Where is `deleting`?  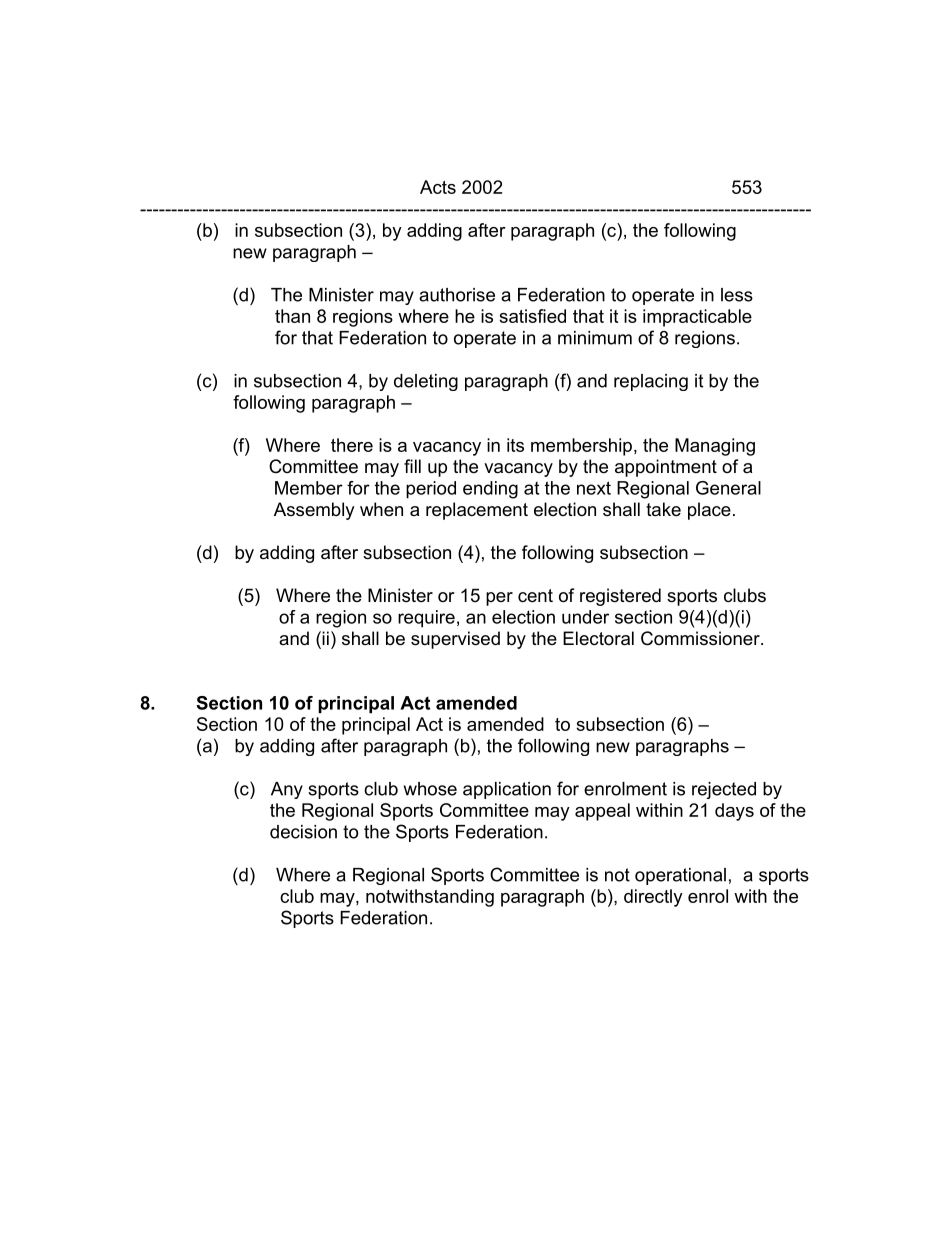 deleting is located at coordinates (426, 382).
